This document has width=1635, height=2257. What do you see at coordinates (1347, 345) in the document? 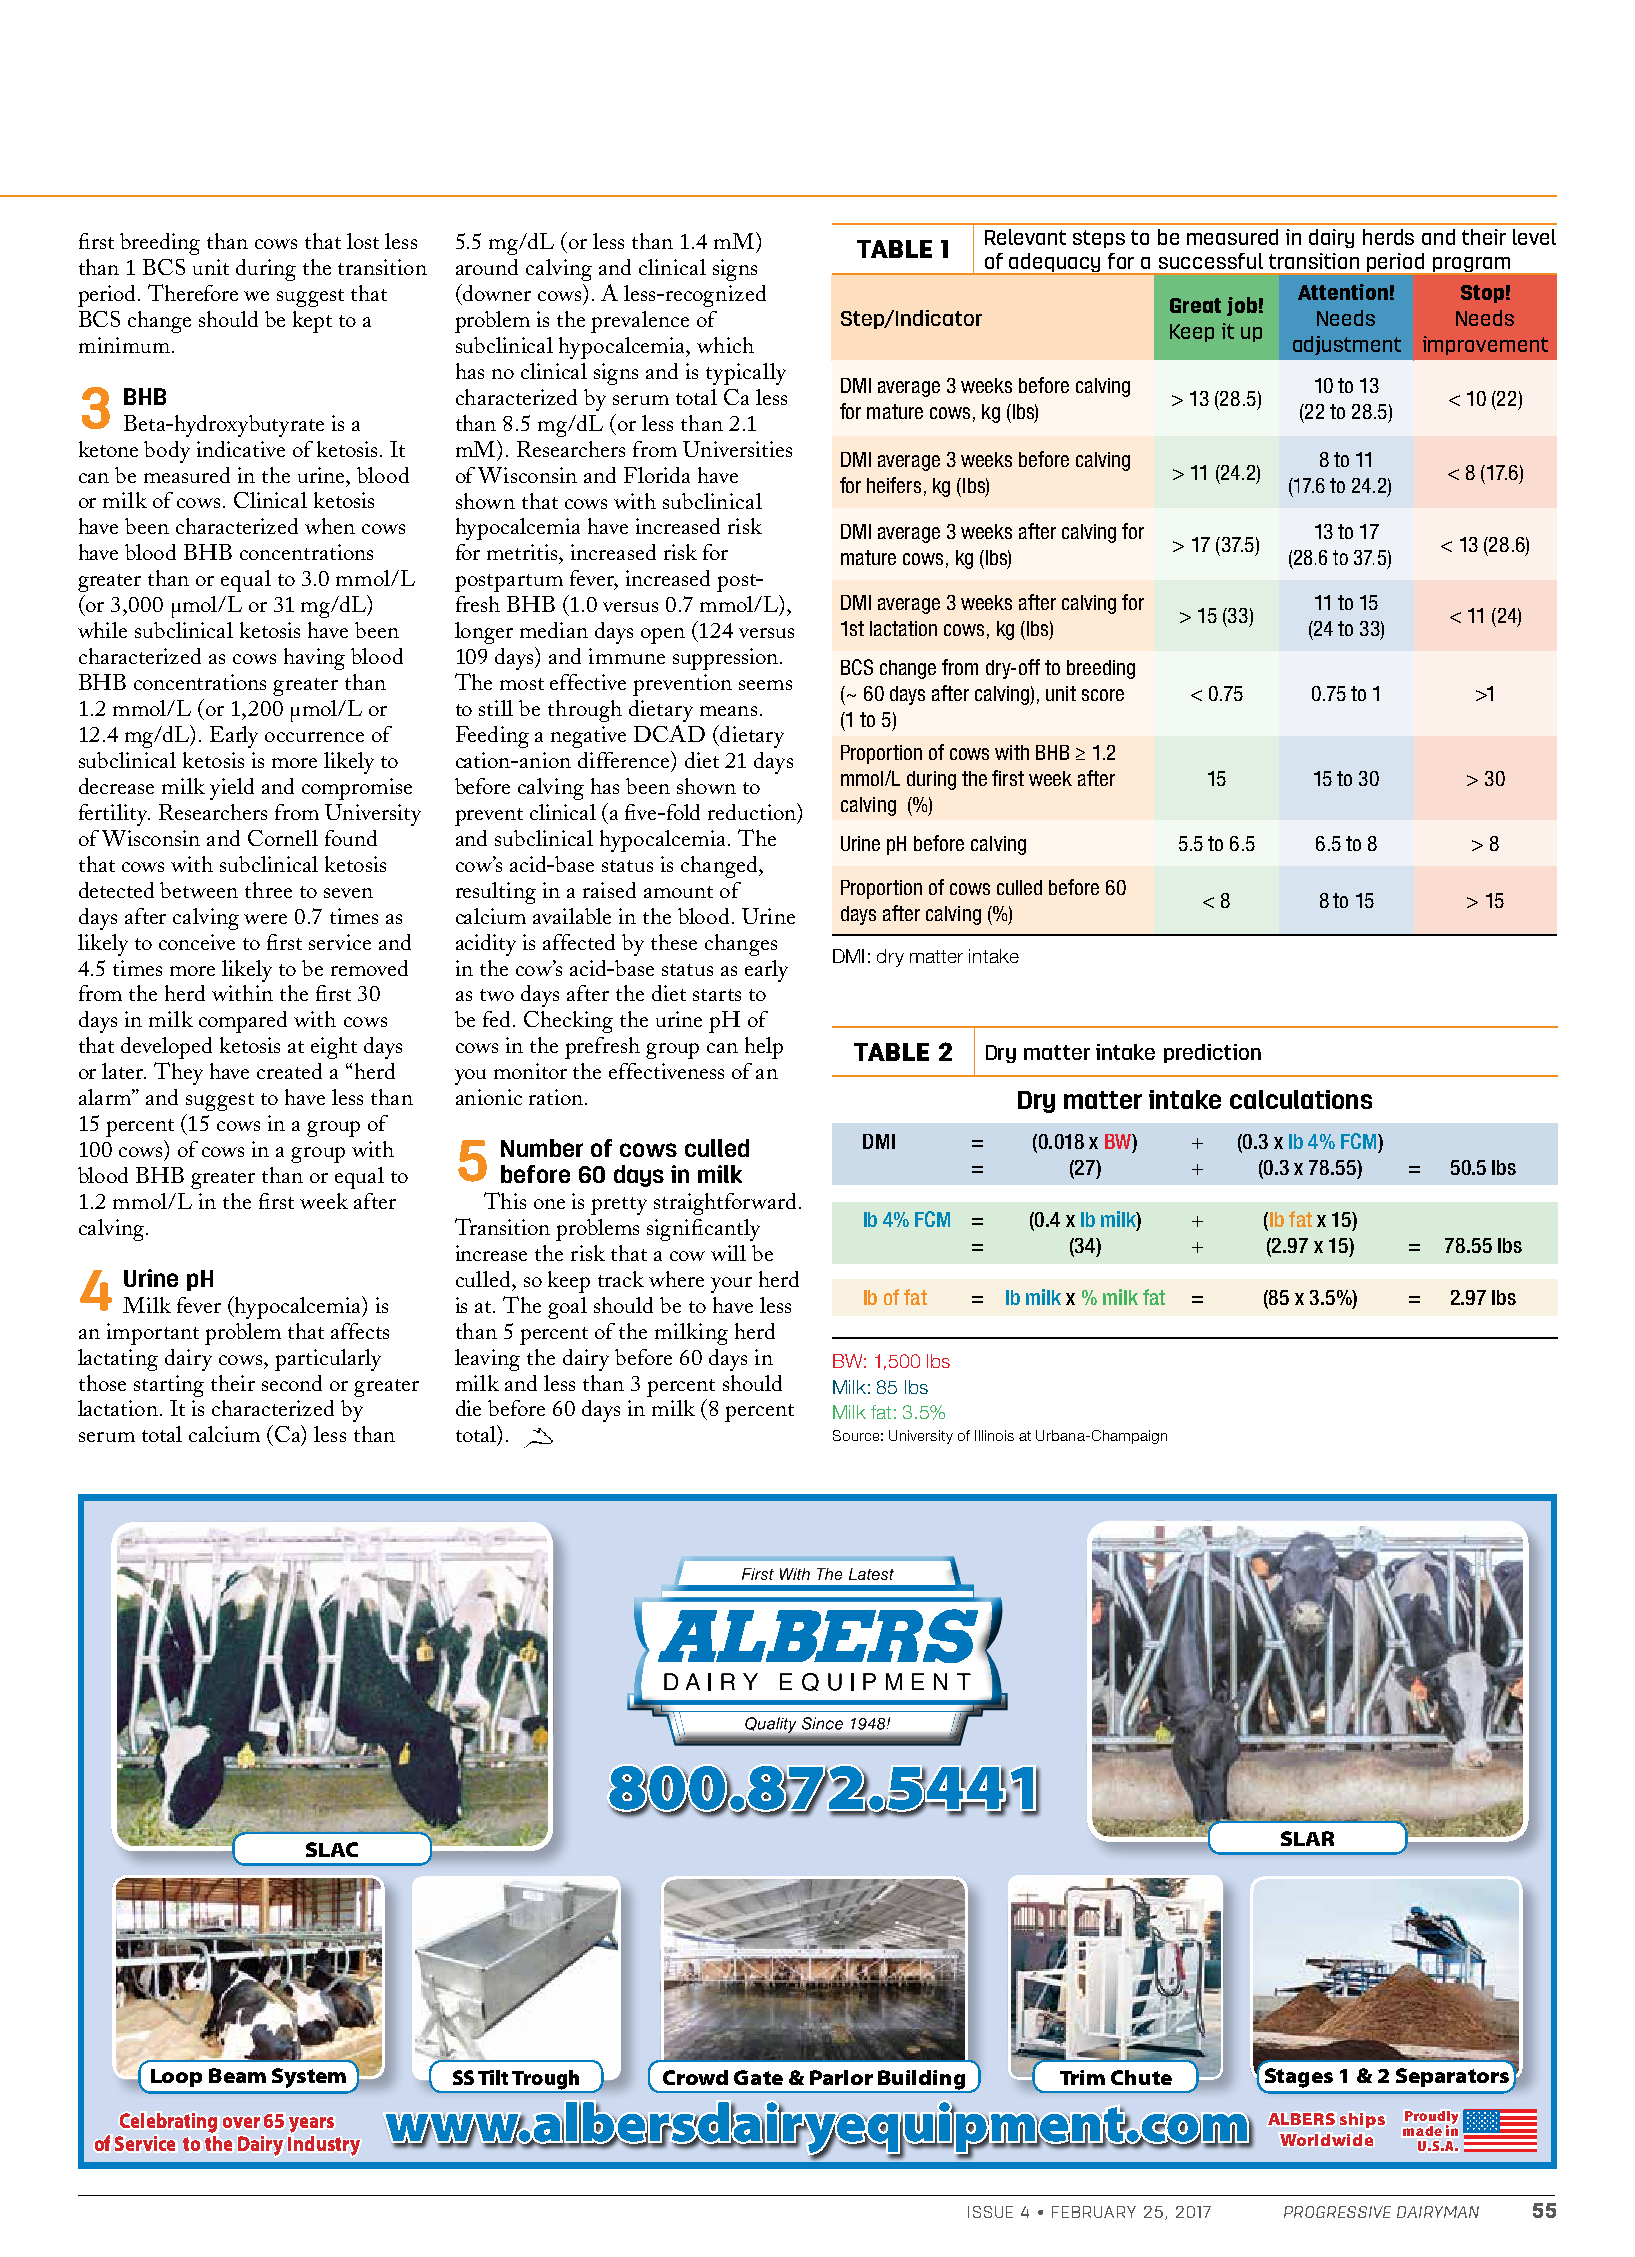
I see `adjustment` at bounding box center [1347, 345].
